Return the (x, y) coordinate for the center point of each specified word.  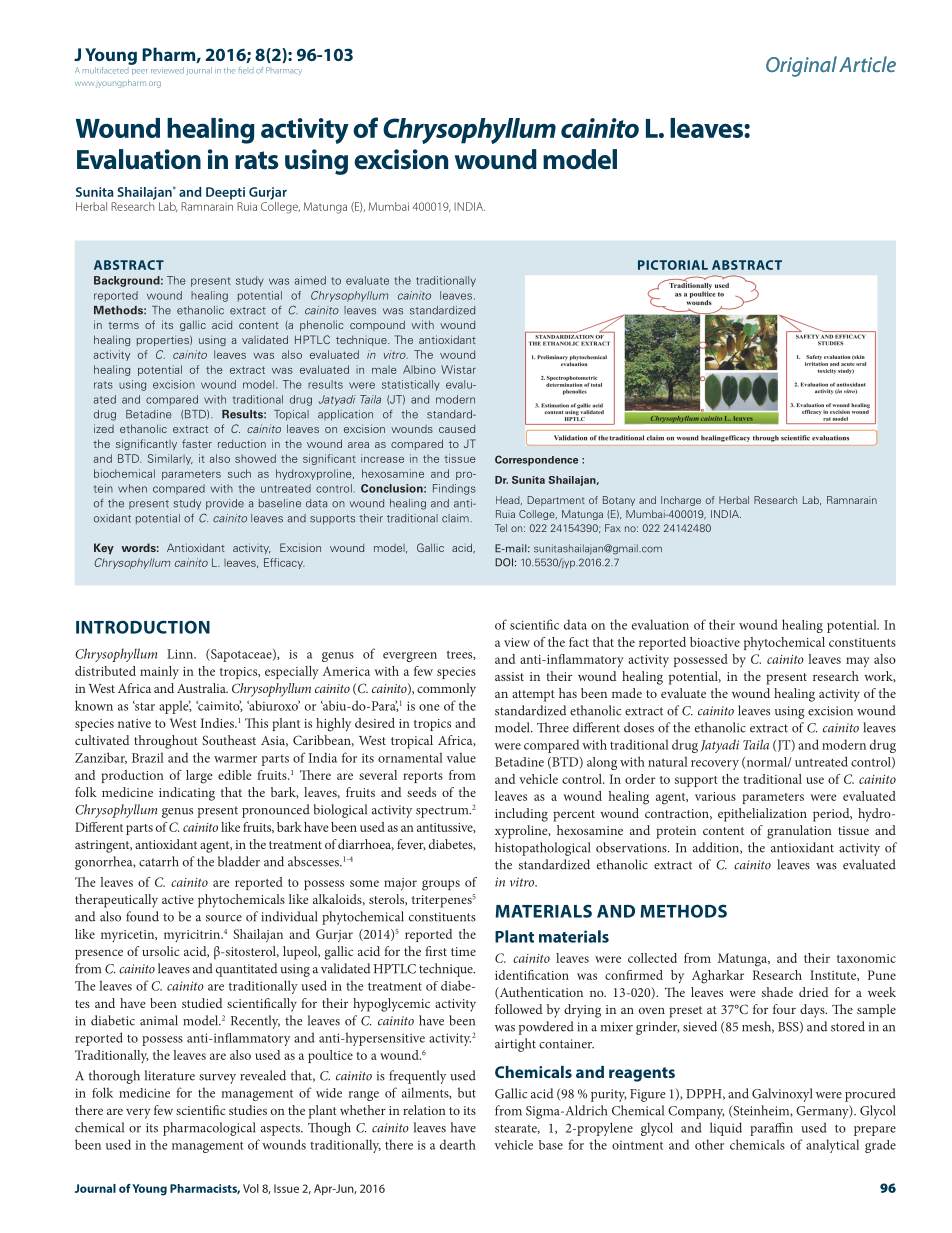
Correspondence (536, 460)
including (521, 815)
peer (140, 72)
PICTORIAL (673, 265)
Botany (619, 501)
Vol (251, 1188)
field (245, 70)
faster (197, 443)
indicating (187, 794)
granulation (799, 832)
